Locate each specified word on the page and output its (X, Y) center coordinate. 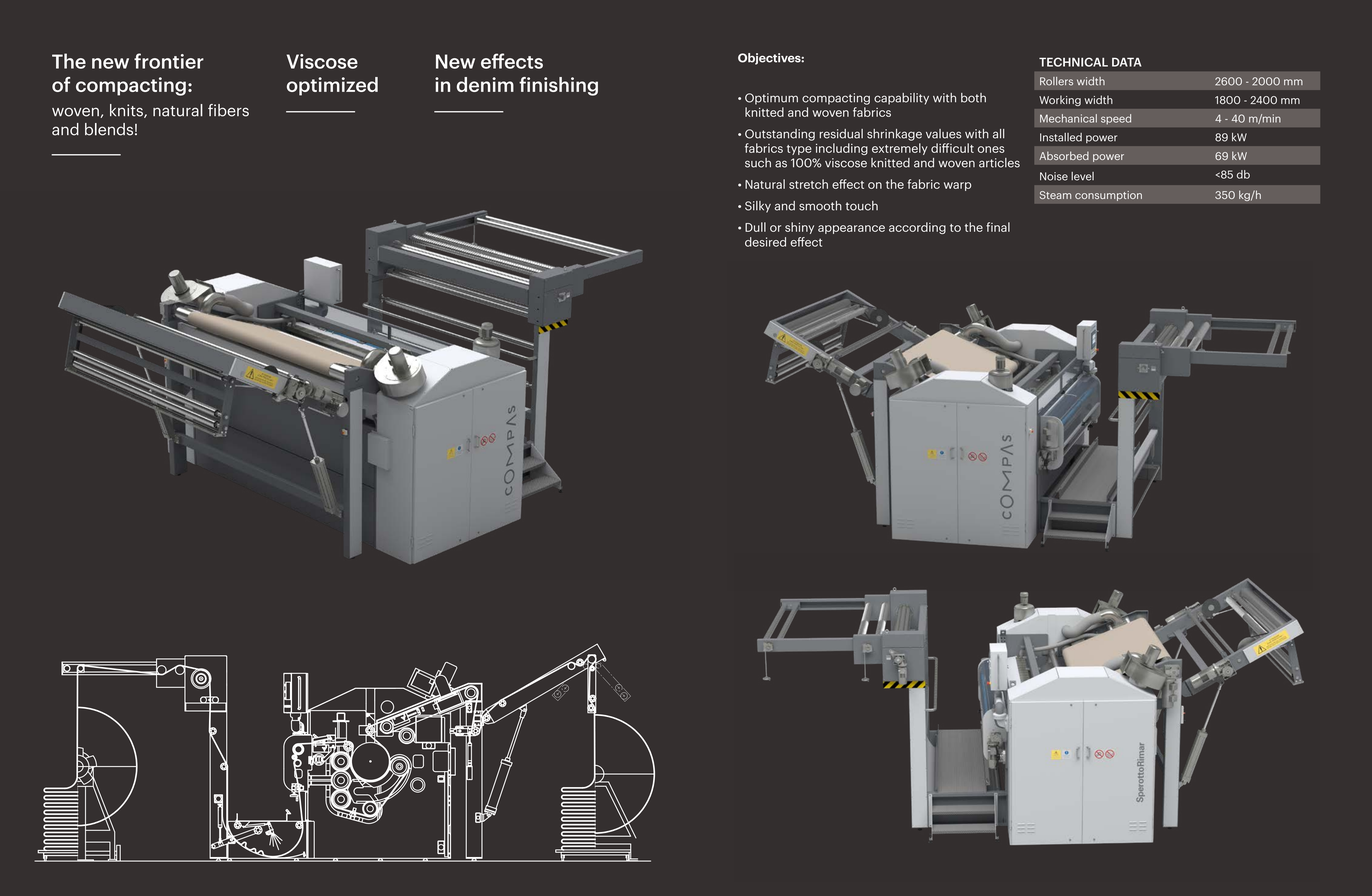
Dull (755, 227)
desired (765, 242)
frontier (169, 61)
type (799, 150)
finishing (558, 86)
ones (991, 149)
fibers (228, 110)
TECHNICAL (1073, 62)
